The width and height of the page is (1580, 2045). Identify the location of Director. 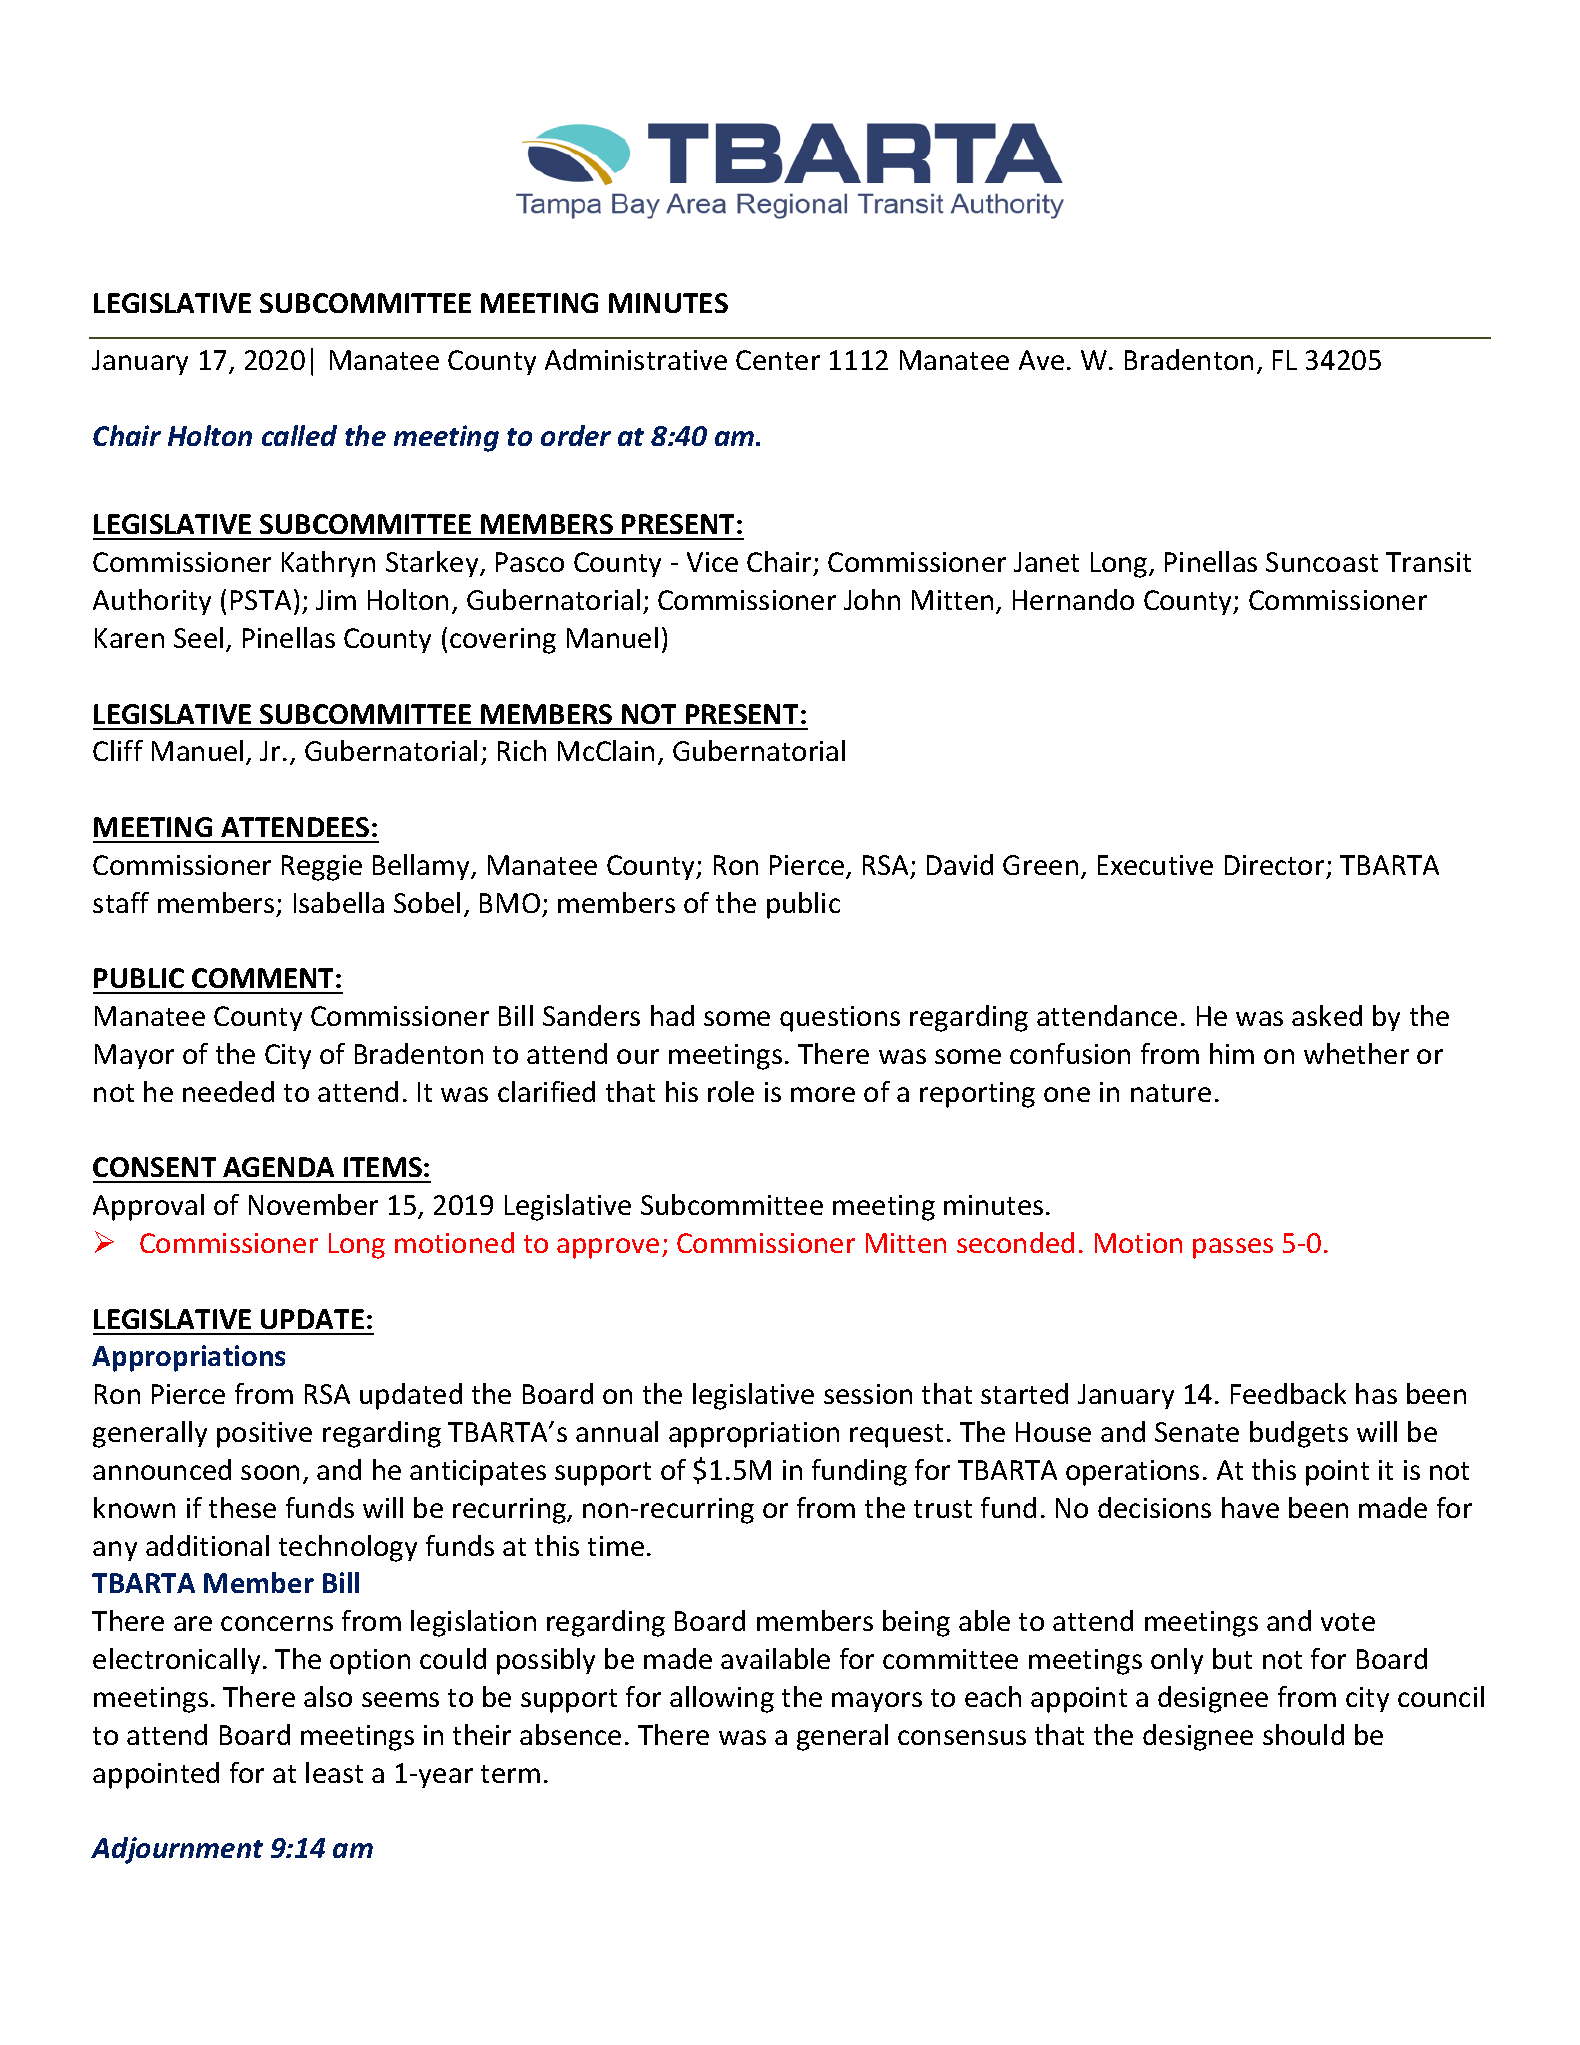
(1274, 865).
